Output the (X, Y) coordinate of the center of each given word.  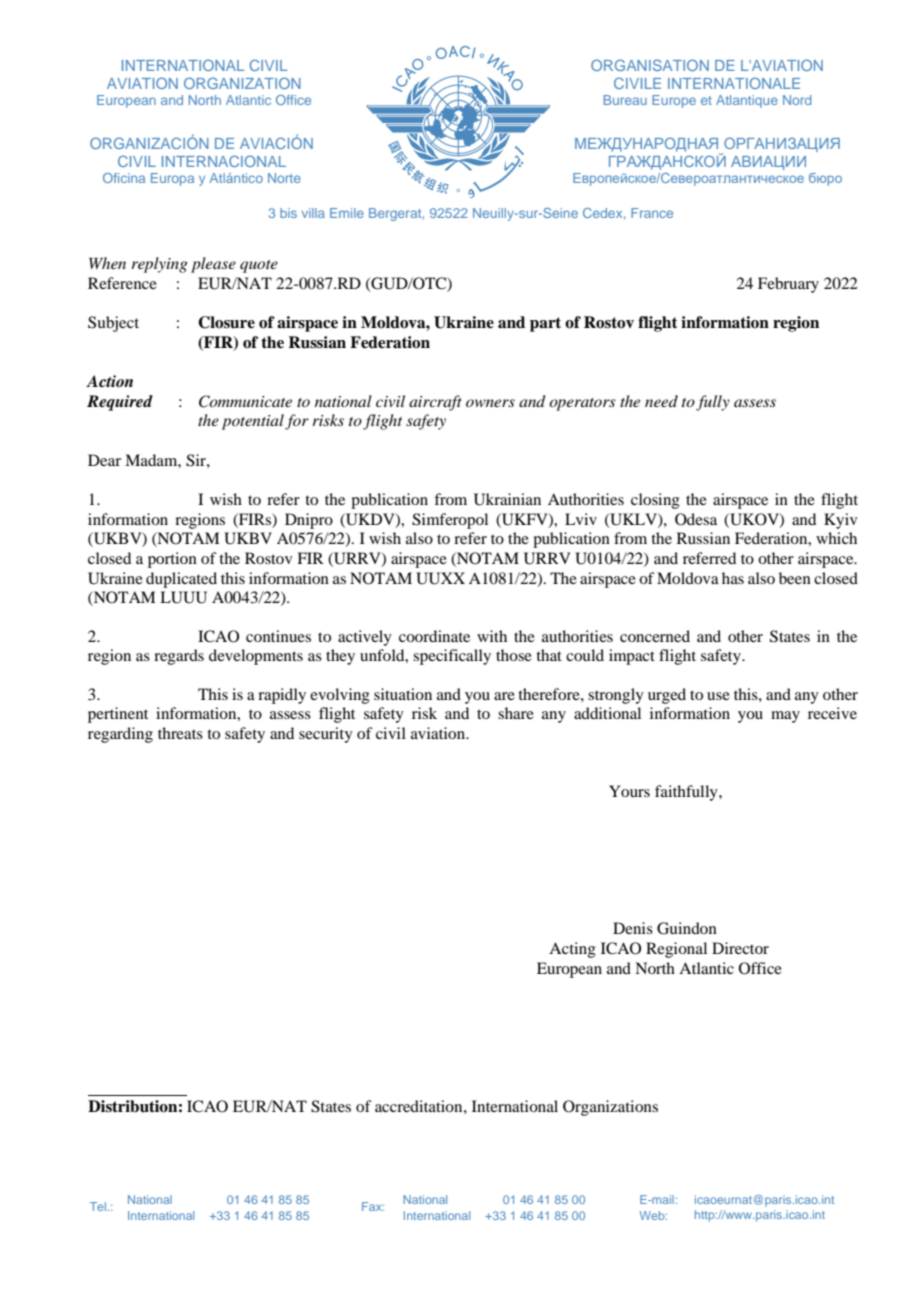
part (545, 324)
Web (653, 1215)
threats (180, 733)
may (785, 717)
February (788, 285)
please (213, 265)
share (516, 713)
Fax (373, 1206)
